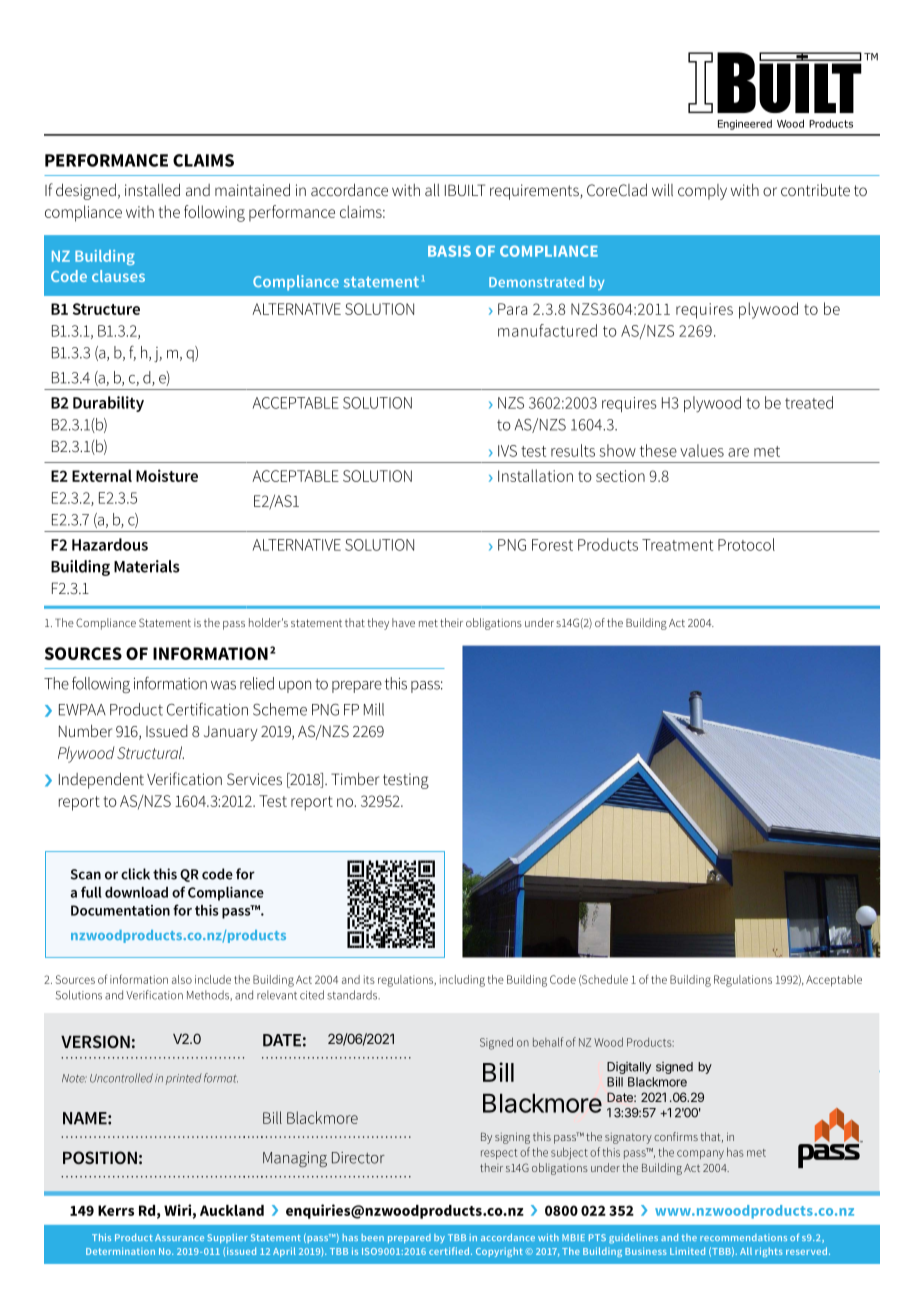  Describe the element at coordinates (462, 981) in the screenshot. I see `including` at that location.
